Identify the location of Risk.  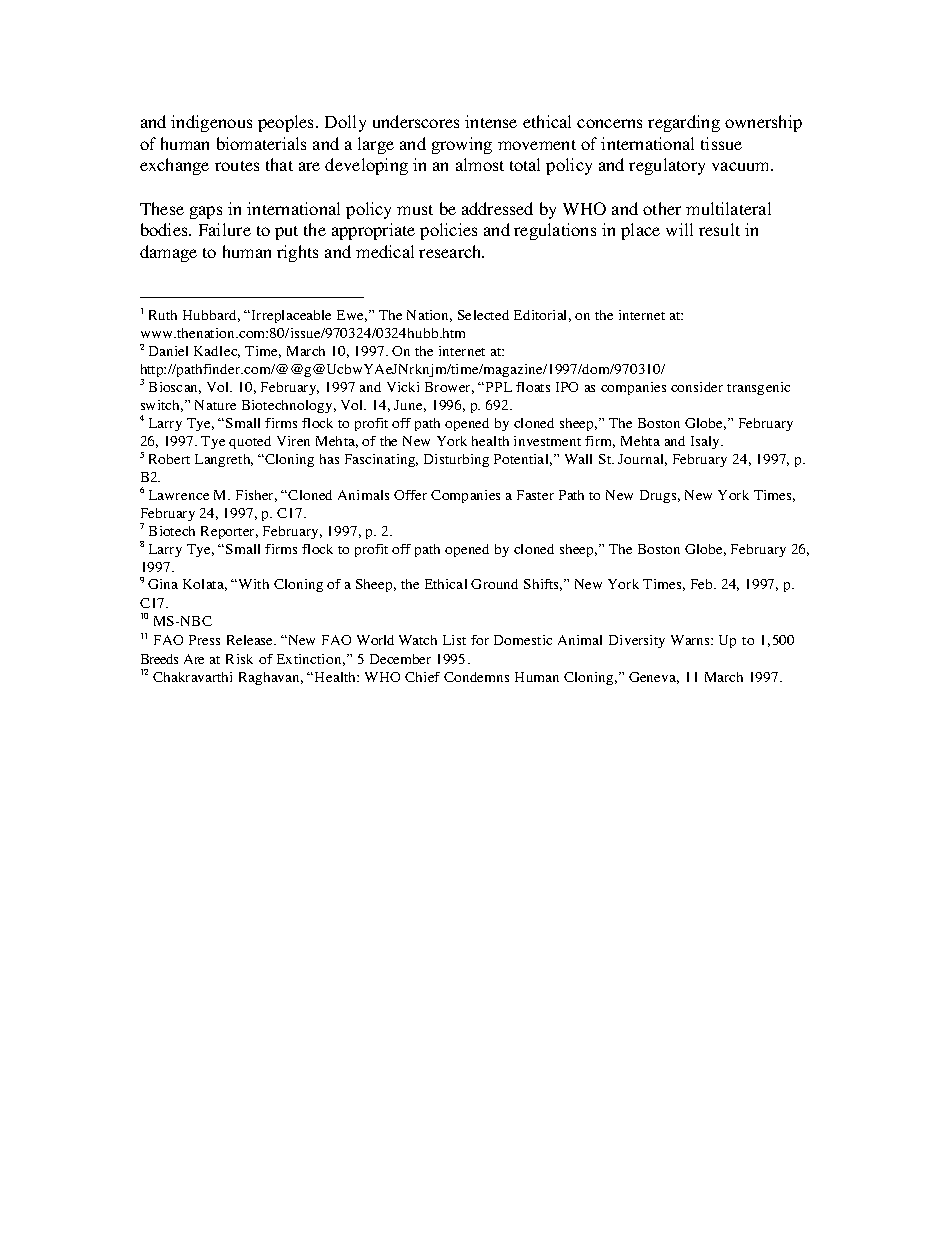
(239, 659).
